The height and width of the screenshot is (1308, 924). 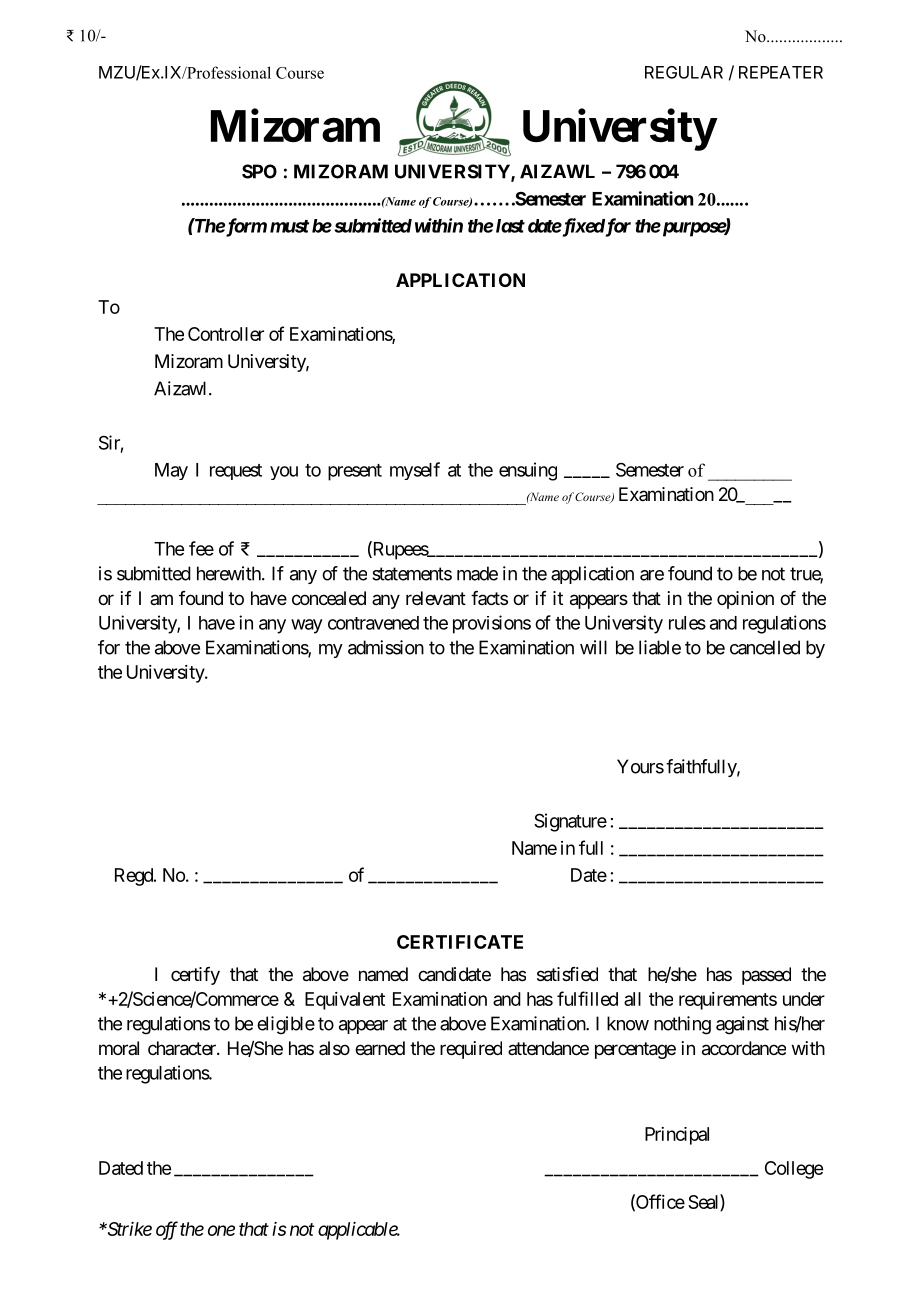 What do you see at coordinates (766, 976) in the screenshot?
I see `passed` at bounding box center [766, 976].
